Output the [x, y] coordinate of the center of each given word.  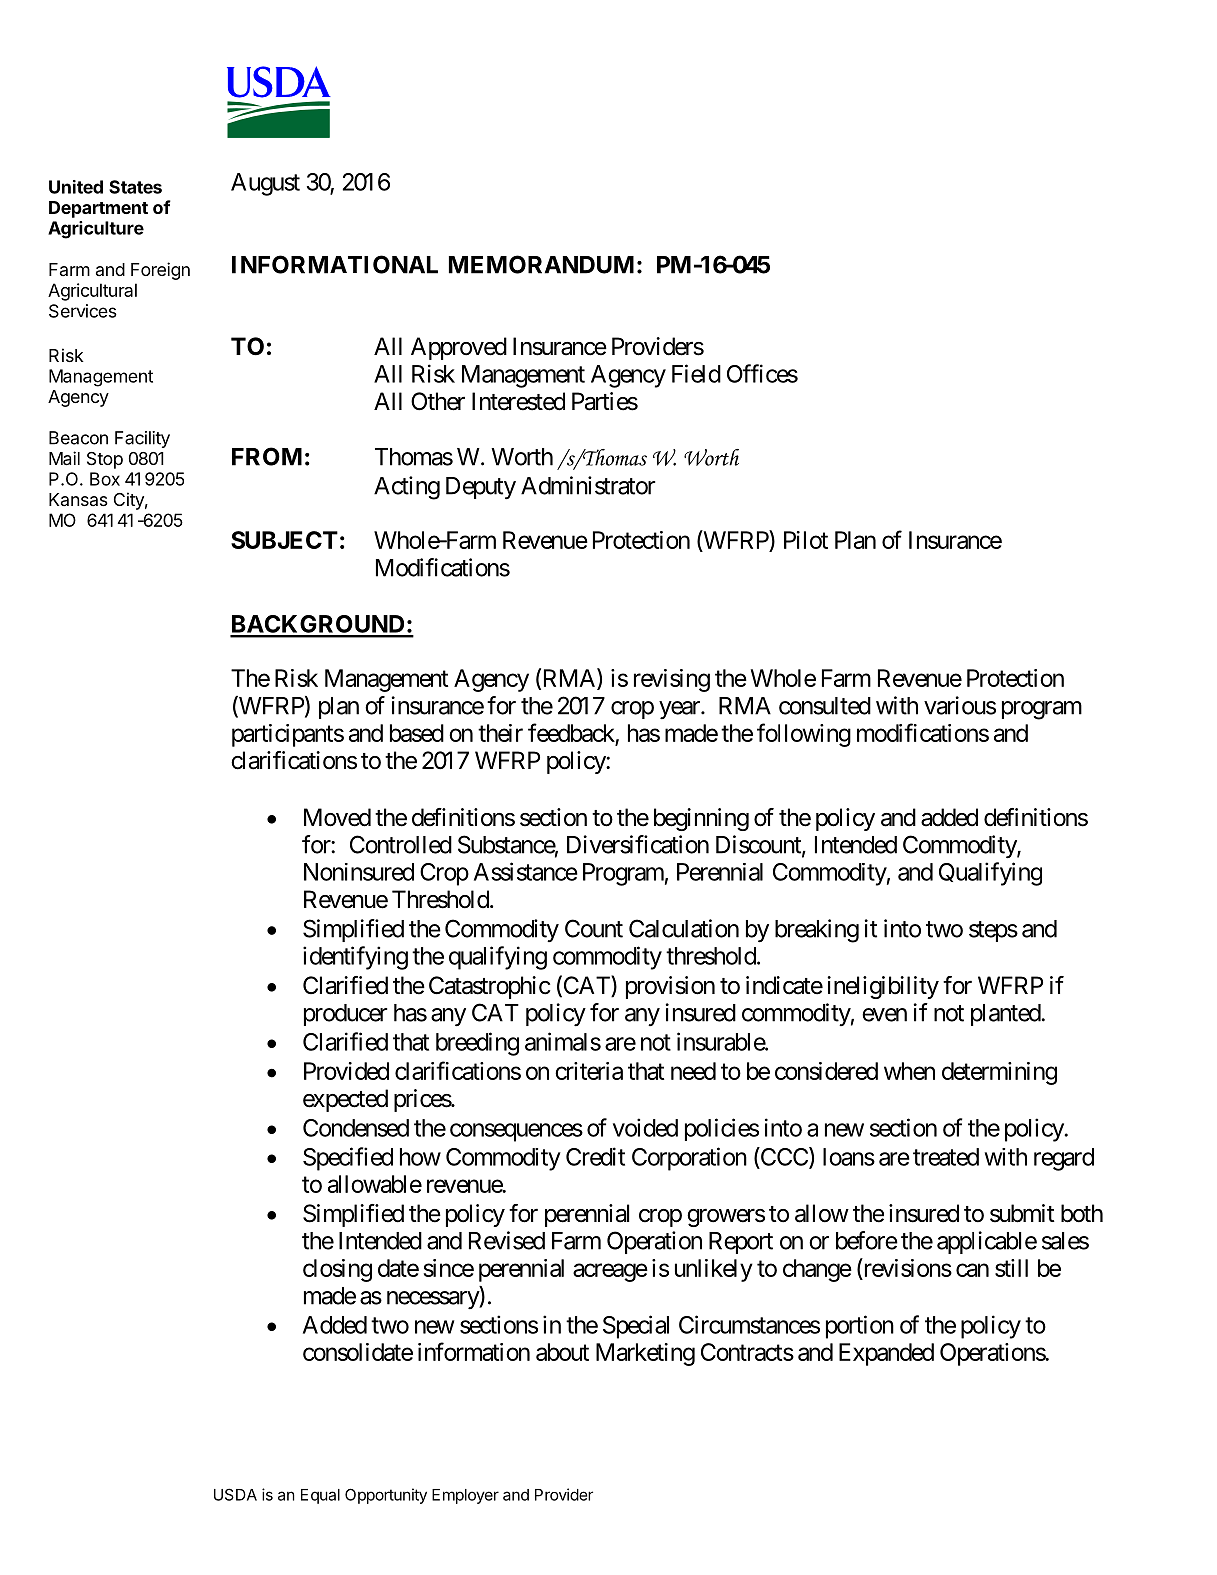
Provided [346, 1071]
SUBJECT [284, 540]
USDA [235, 1494]
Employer [465, 1496]
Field [696, 373]
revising [672, 680]
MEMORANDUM [541, 264]
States [135, 187]
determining [999, 1073]
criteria [589, 1071]
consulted [825, 706]
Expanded [886, 1354]
